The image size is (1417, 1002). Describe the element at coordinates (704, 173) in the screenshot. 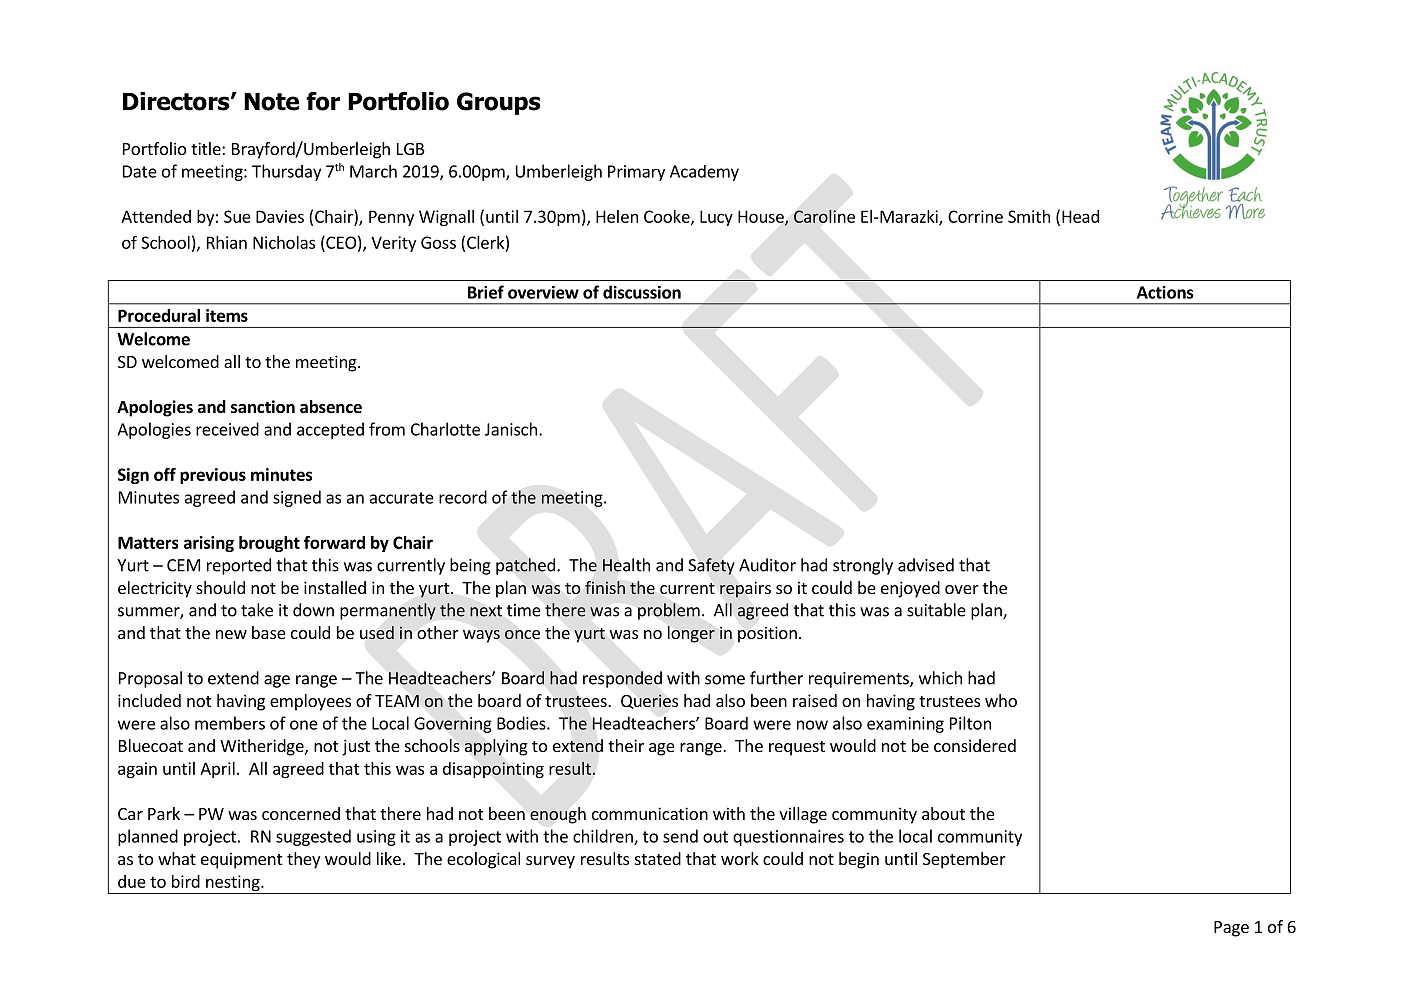

I see `Academy` at that location.
